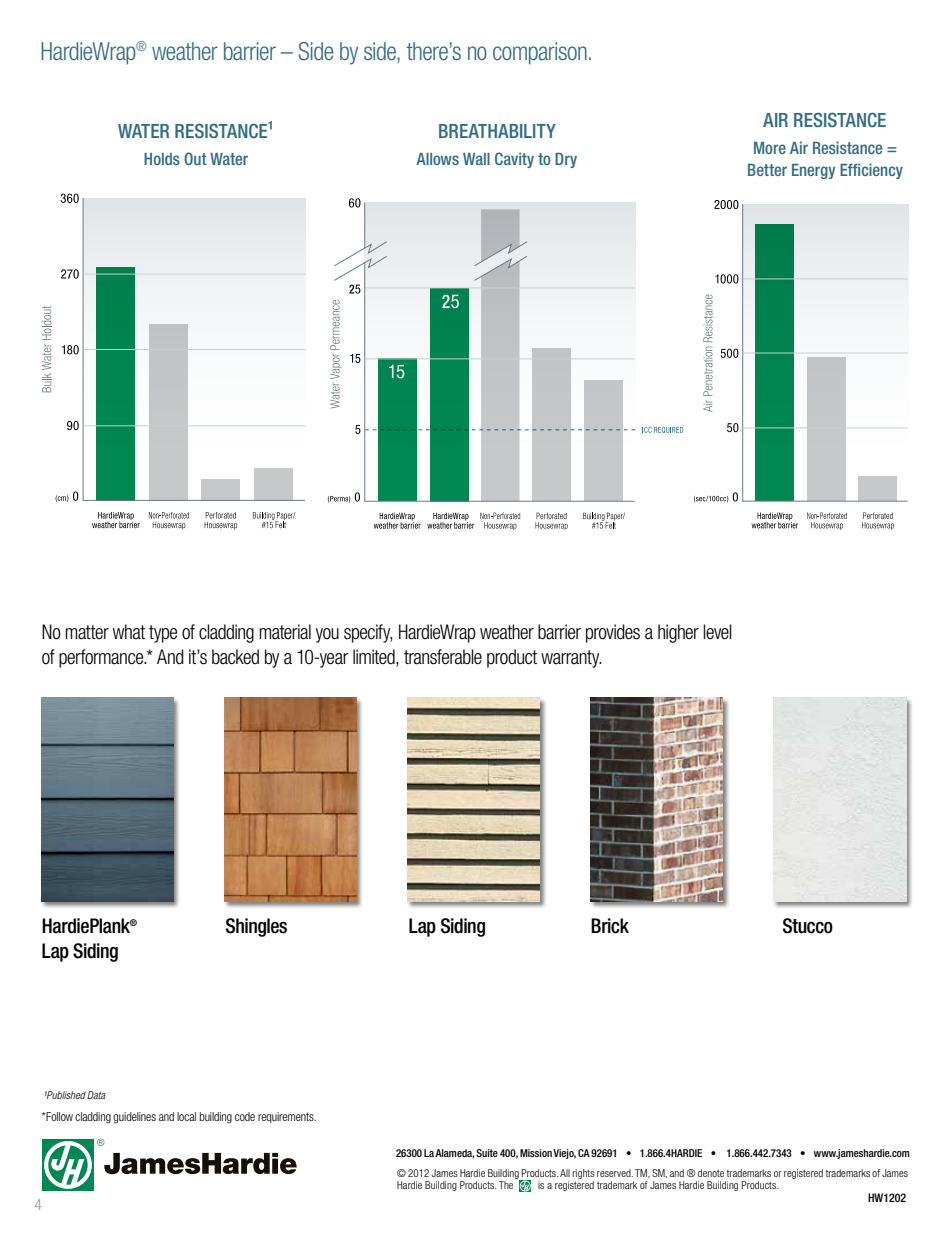 This image has width=952, height=1233. Describe the element at coordinates (134, 1118) in the image. I see `guidelines` at that location.
